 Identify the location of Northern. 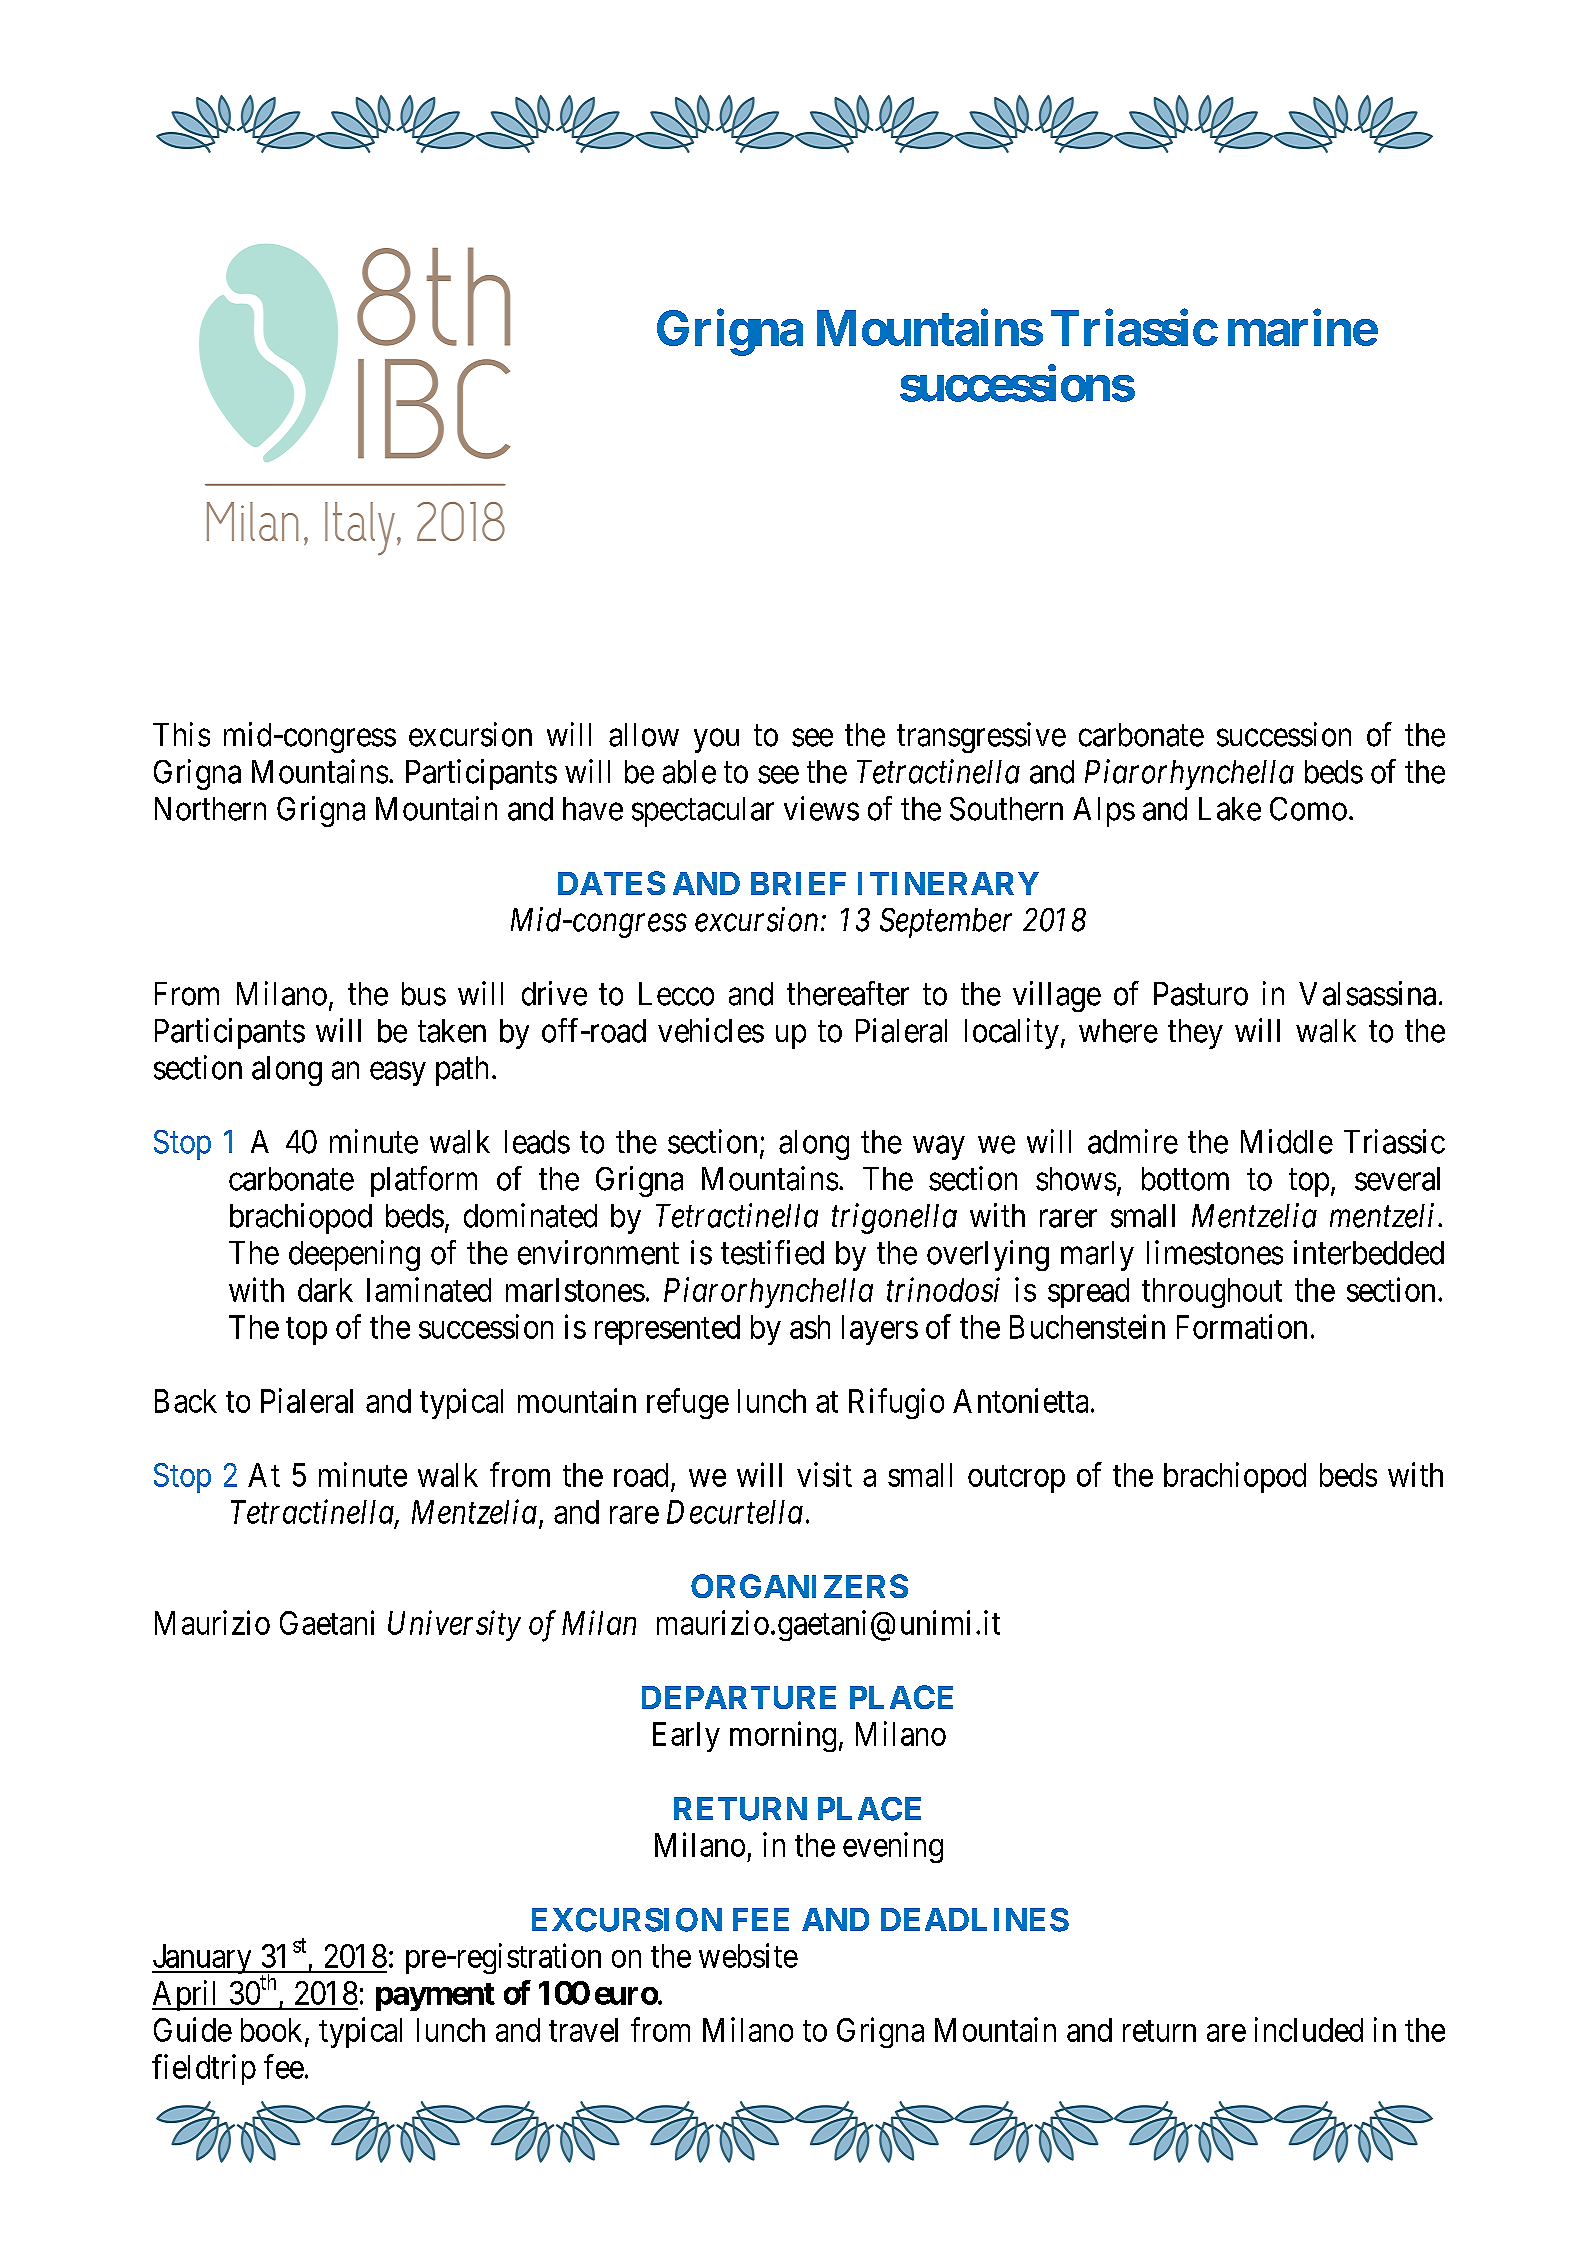
(210, 809).
